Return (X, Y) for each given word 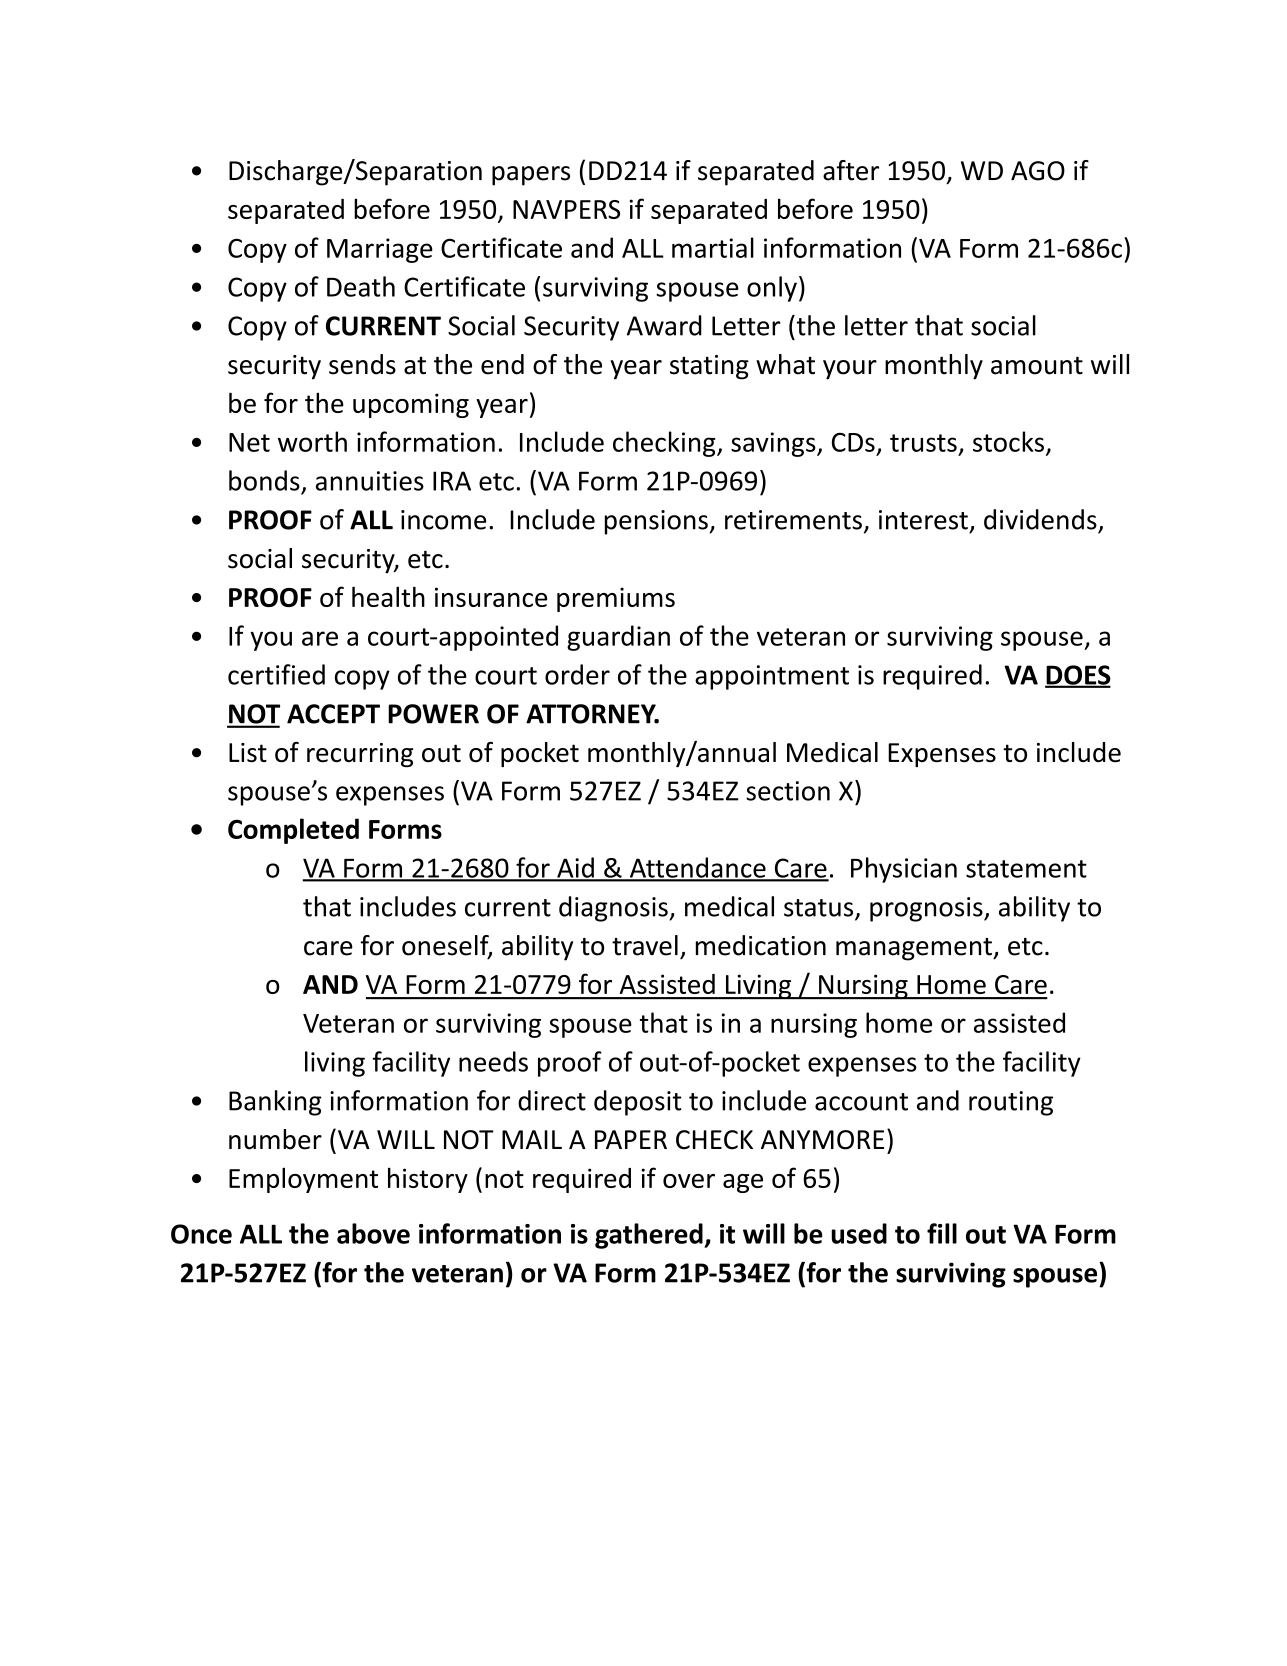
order (577, 674)
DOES (1078, 676)
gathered (650, 1236)
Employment (303, 1180)
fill (942, 1233)
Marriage (380, 250)
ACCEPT (333, 714)
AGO (1038, 171)
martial (713, 247)
